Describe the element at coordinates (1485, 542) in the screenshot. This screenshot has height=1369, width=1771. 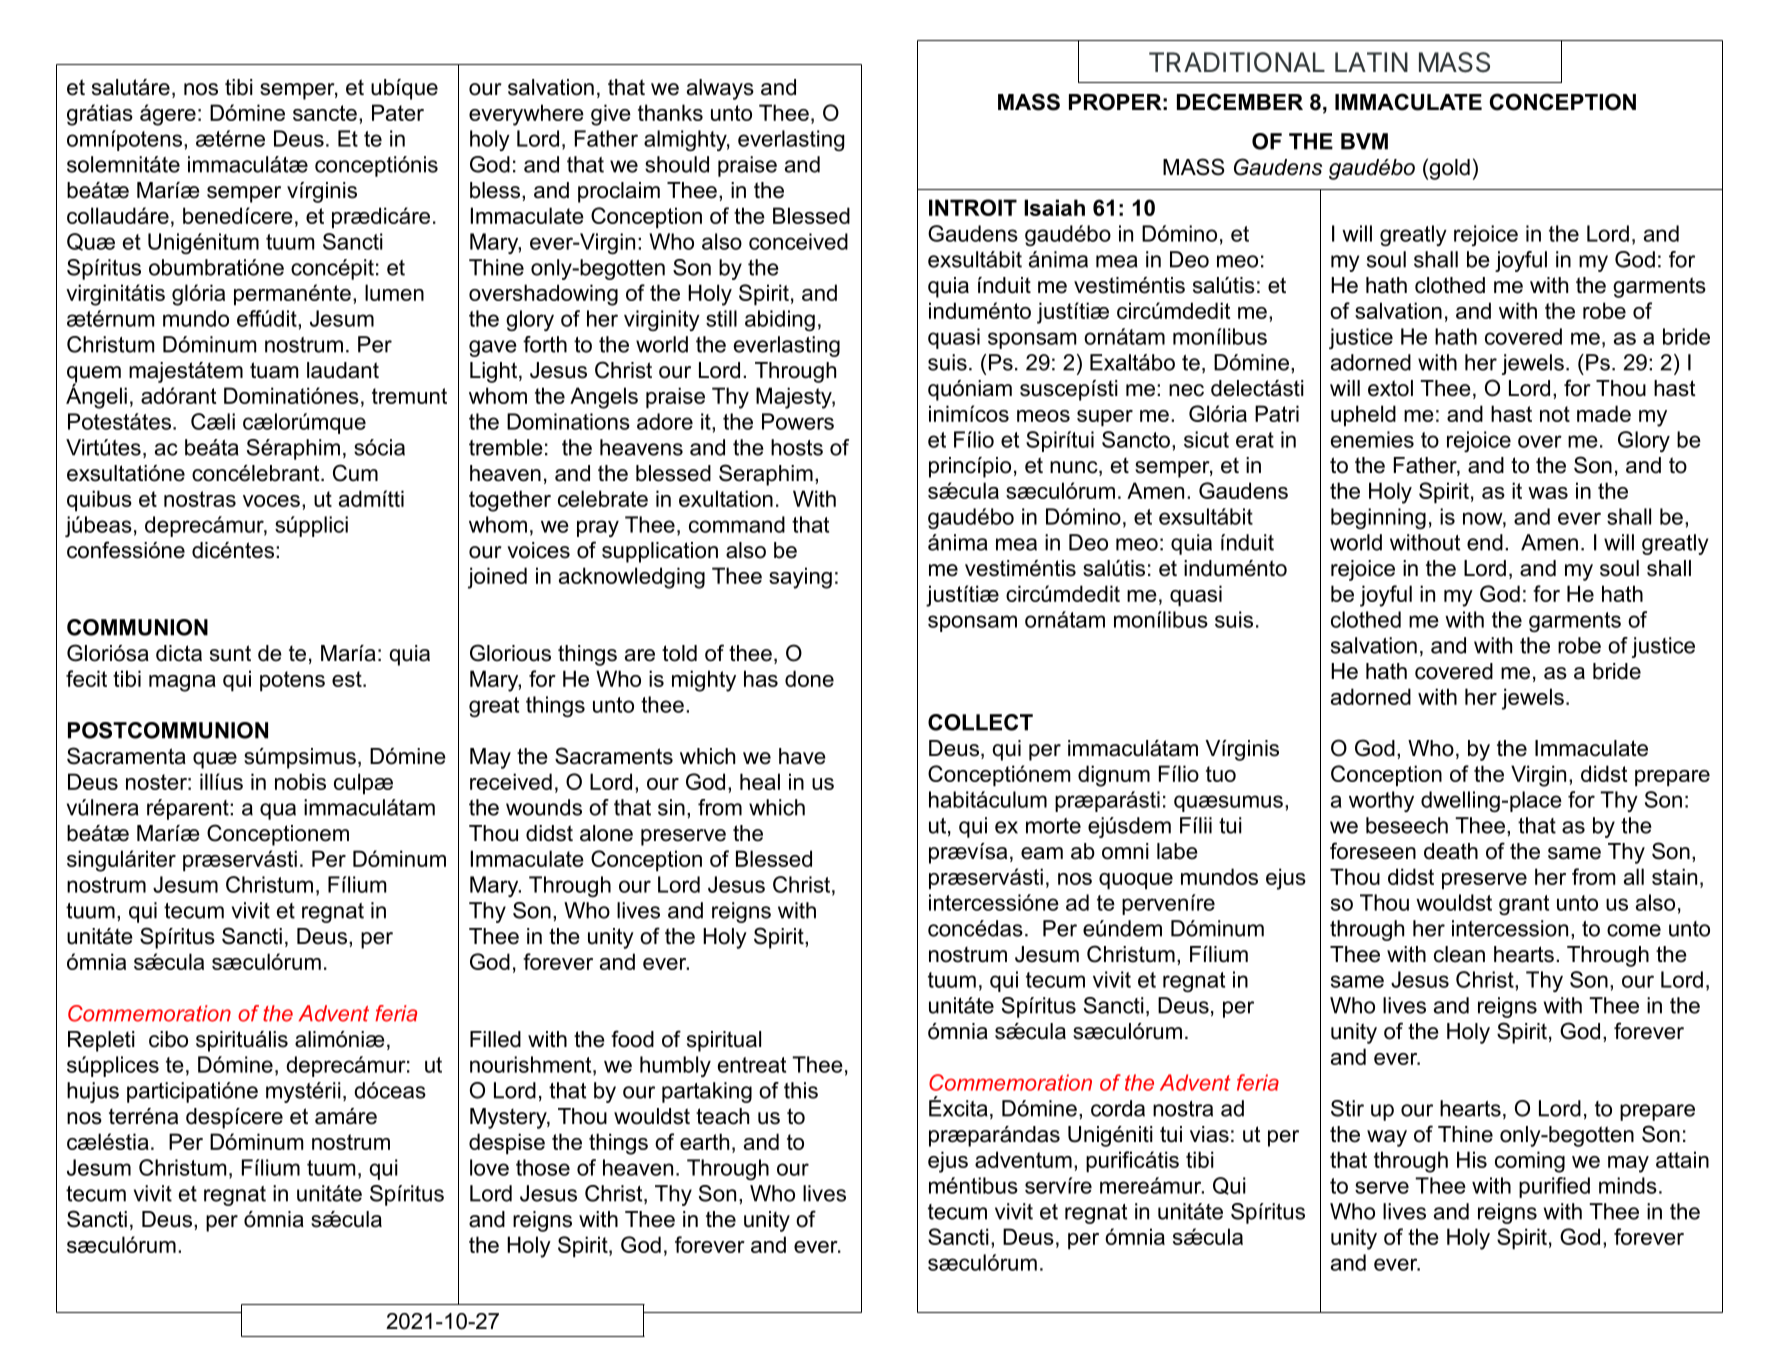
I see `end` at that location.
